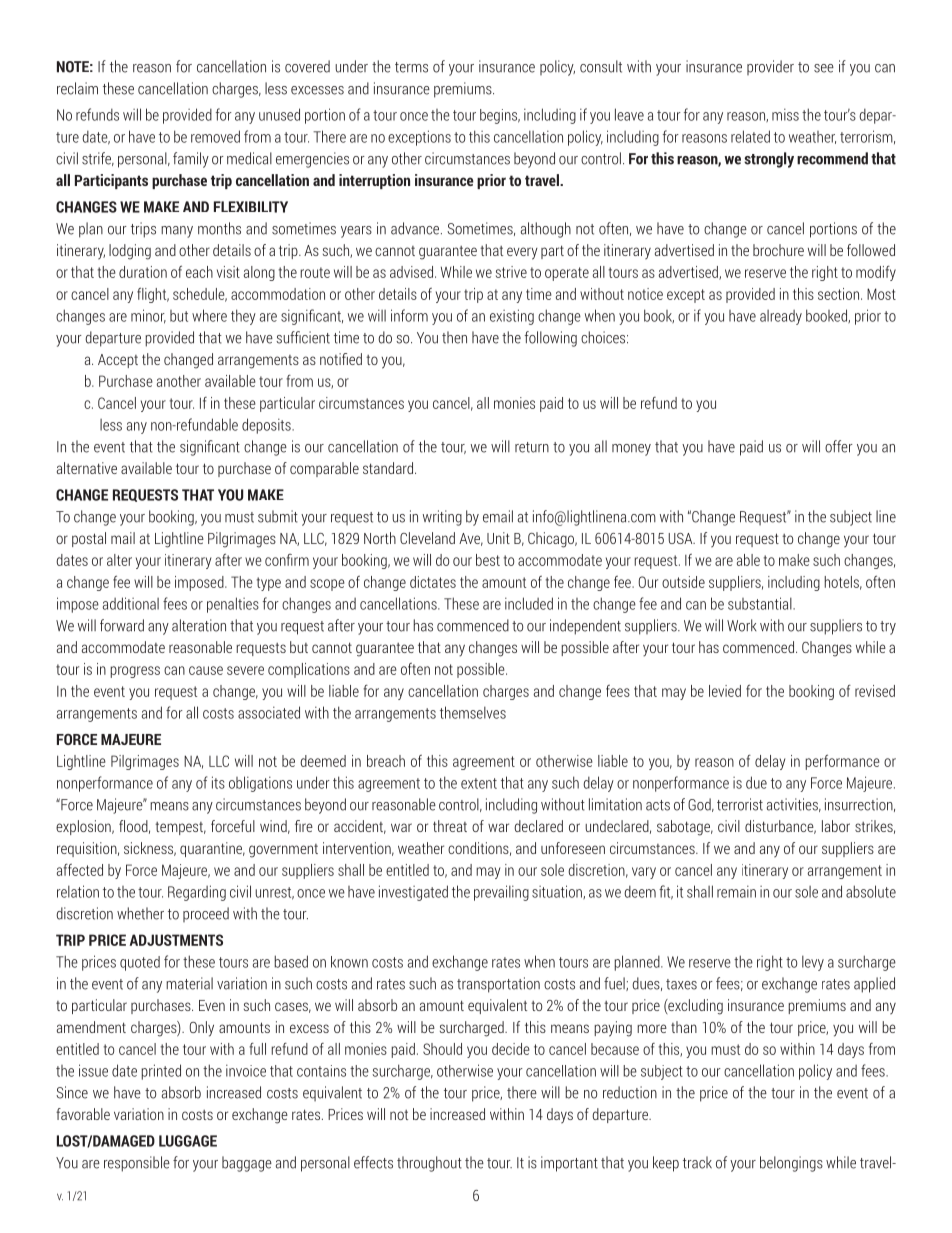  What do you see at coordinates (736, 891) in the screenshot?
I see `remain` at bounding box center [736, 891].
